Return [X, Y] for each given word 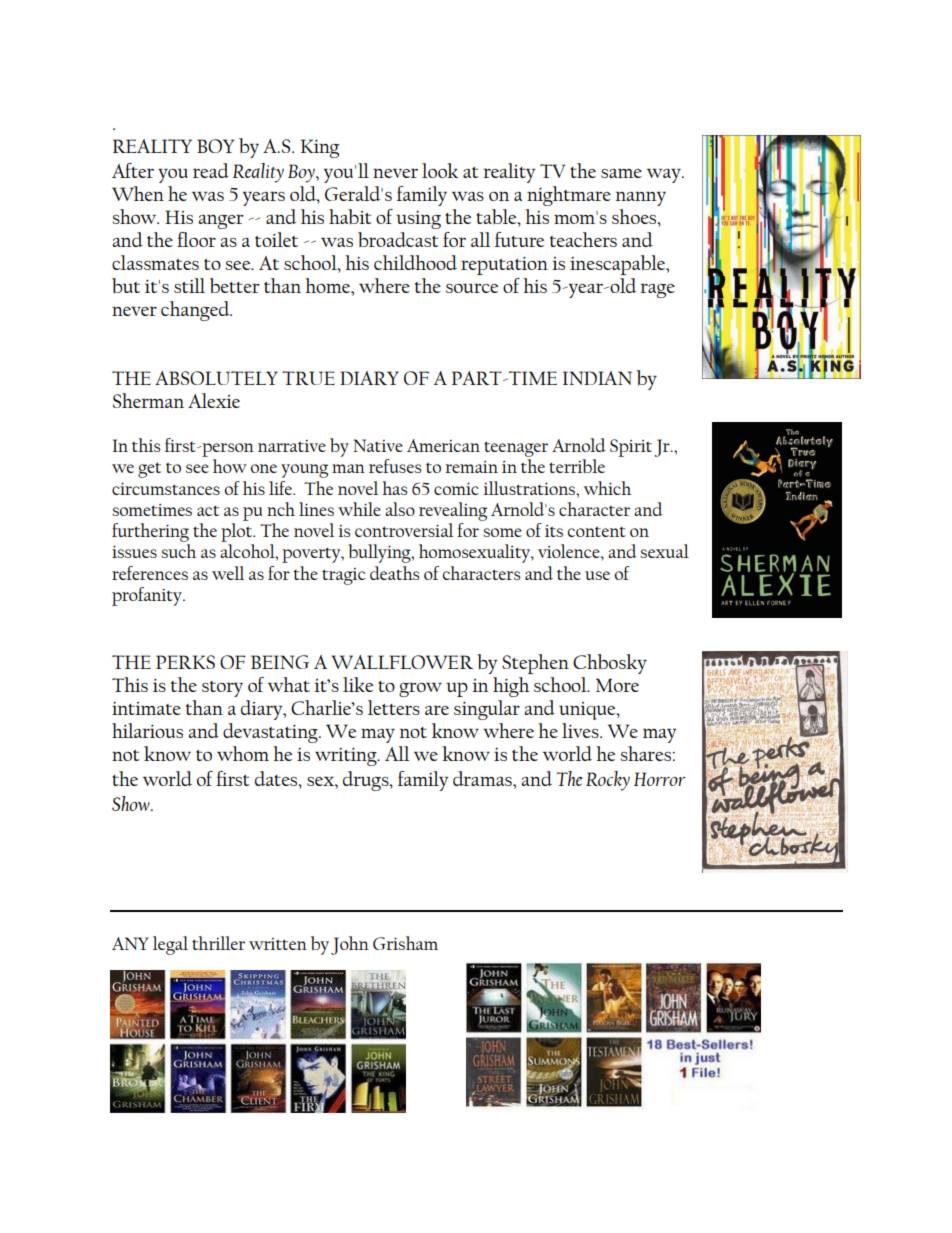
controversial [404, 530]
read [211, 170]
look [440, 170]
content [597, 531]
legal [170, 945]
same [621, 173]
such [178, 551]
